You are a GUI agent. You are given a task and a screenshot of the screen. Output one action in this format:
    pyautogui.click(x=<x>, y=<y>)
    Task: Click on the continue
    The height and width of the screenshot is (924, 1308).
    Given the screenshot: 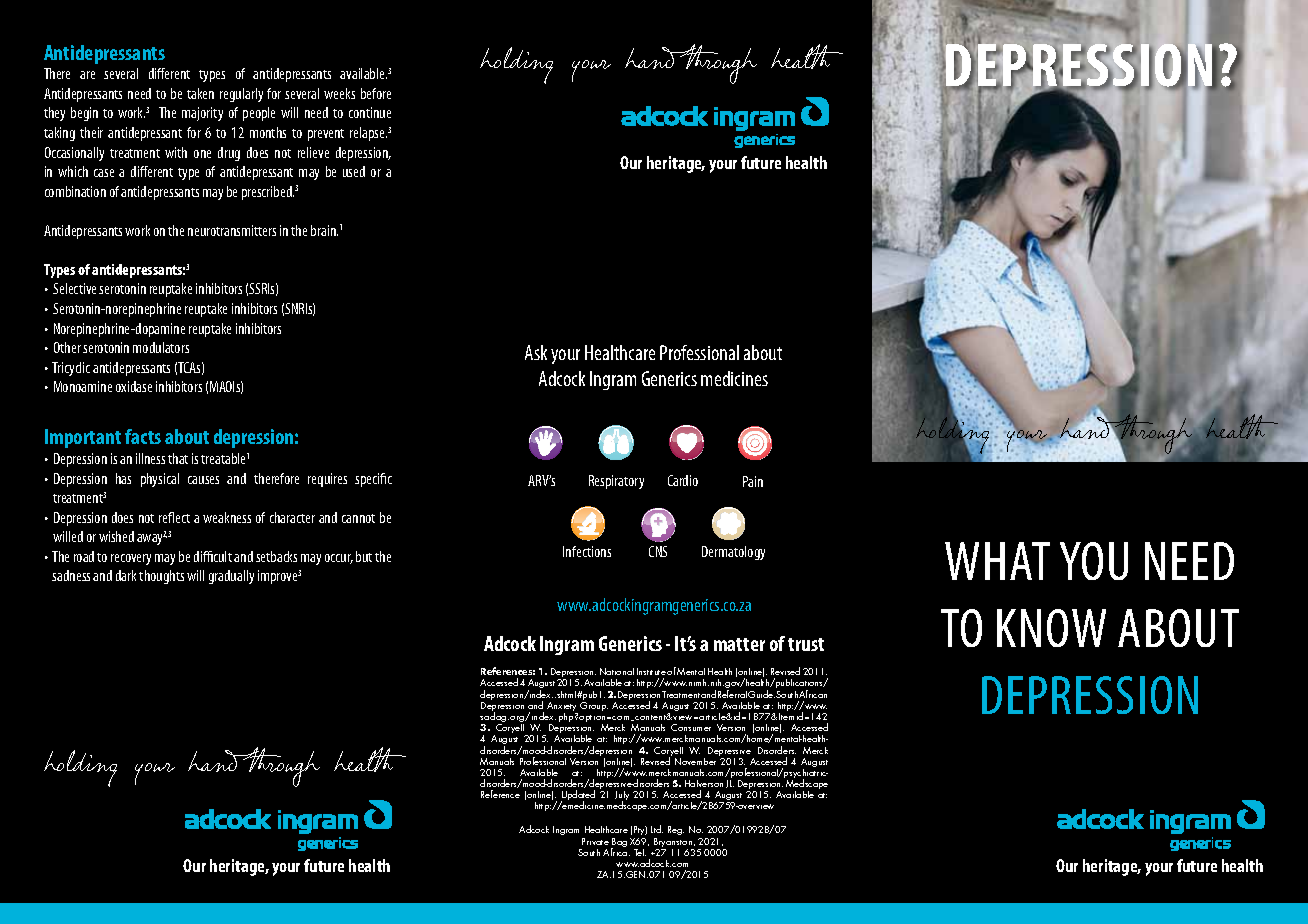 What is the action you would take?
    pyautogui.click(x=370, y=112)
